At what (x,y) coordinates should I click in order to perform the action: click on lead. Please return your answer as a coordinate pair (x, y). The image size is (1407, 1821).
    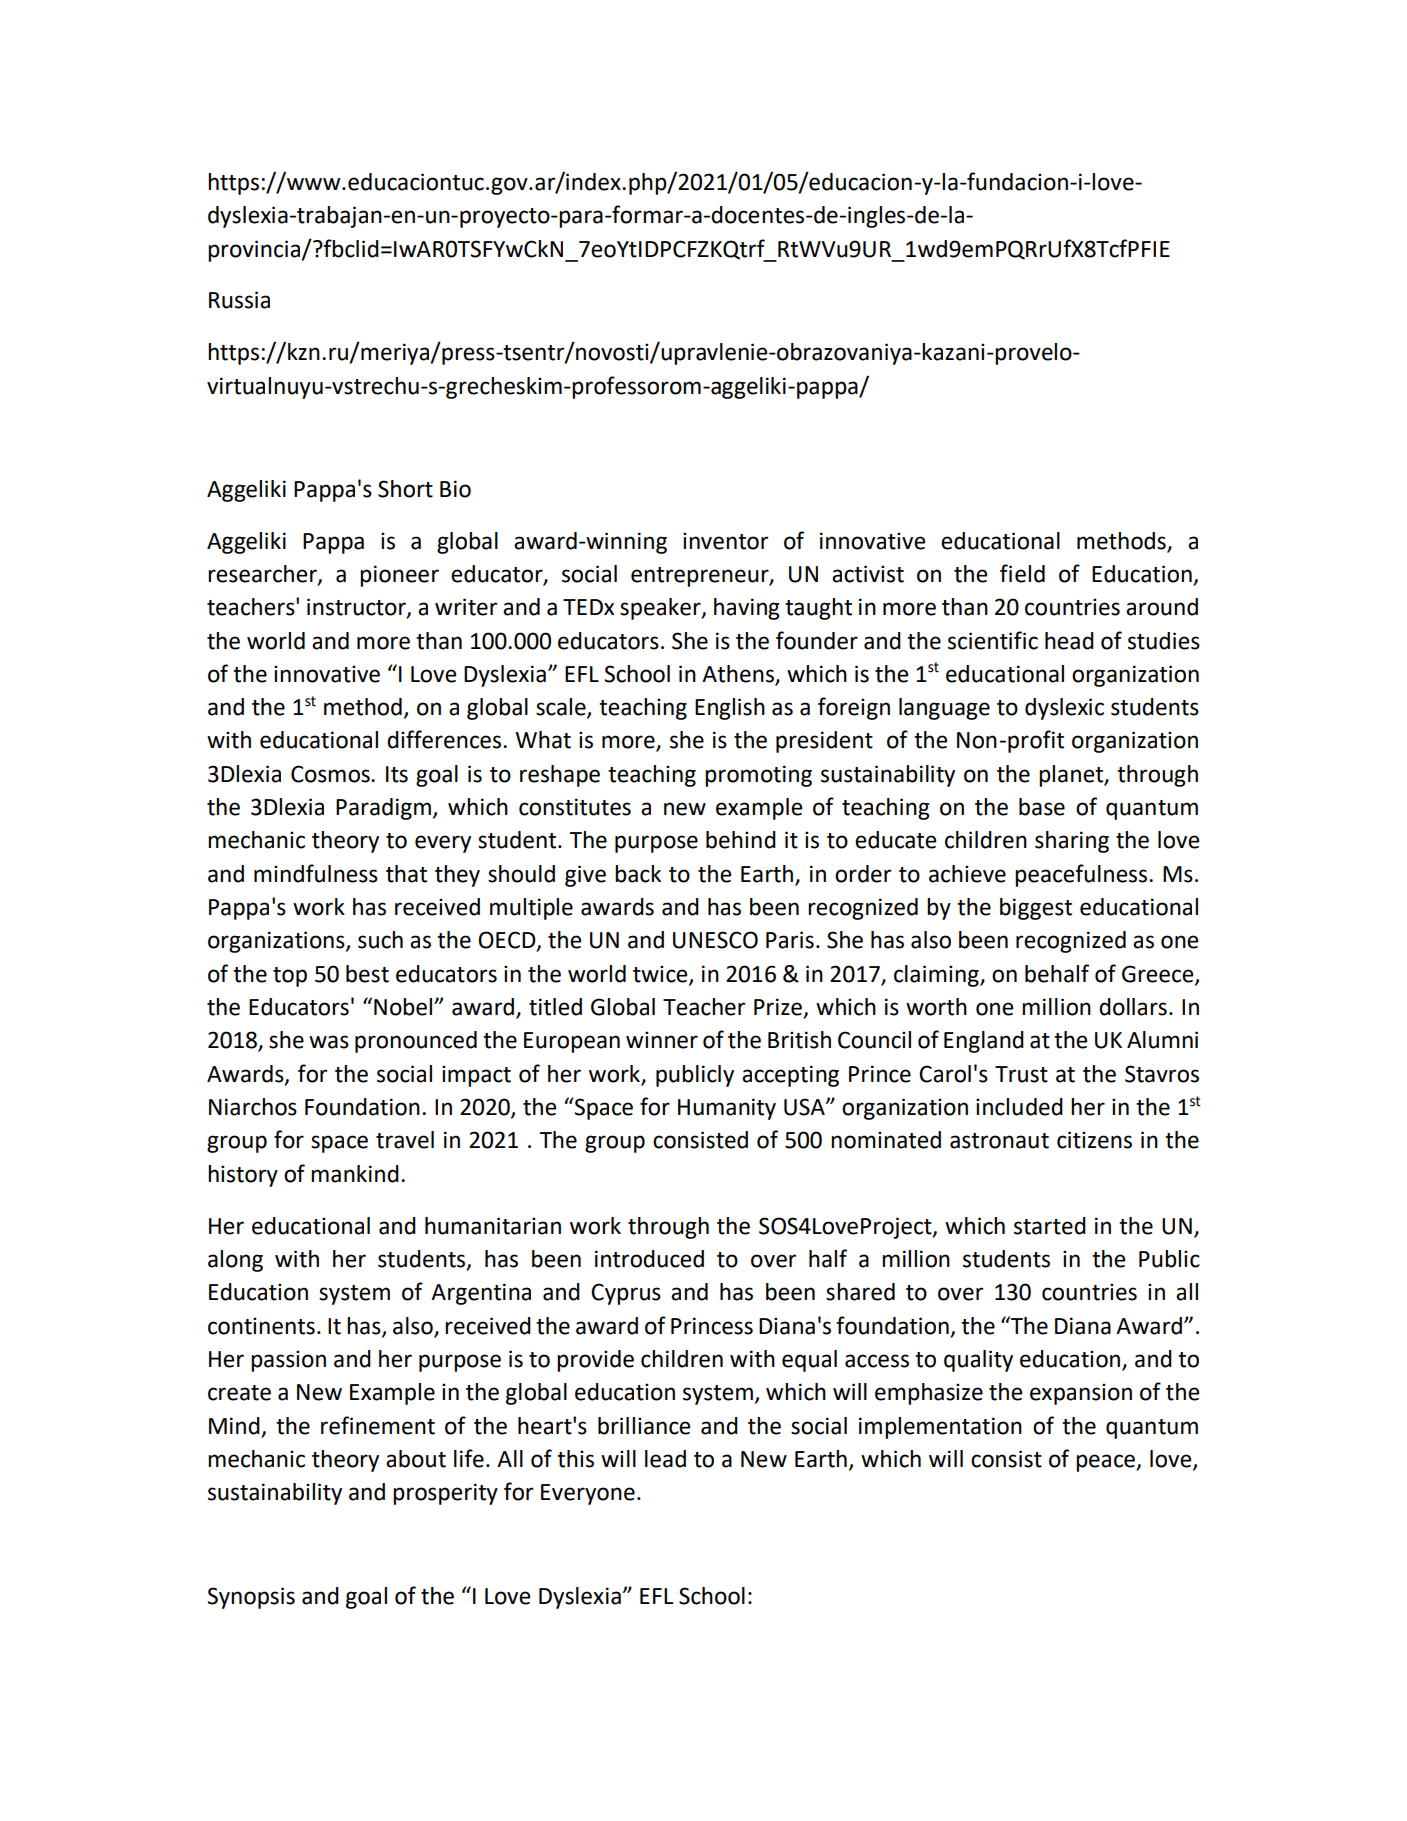
    Looking at the image, I should click on (665, 1459).
